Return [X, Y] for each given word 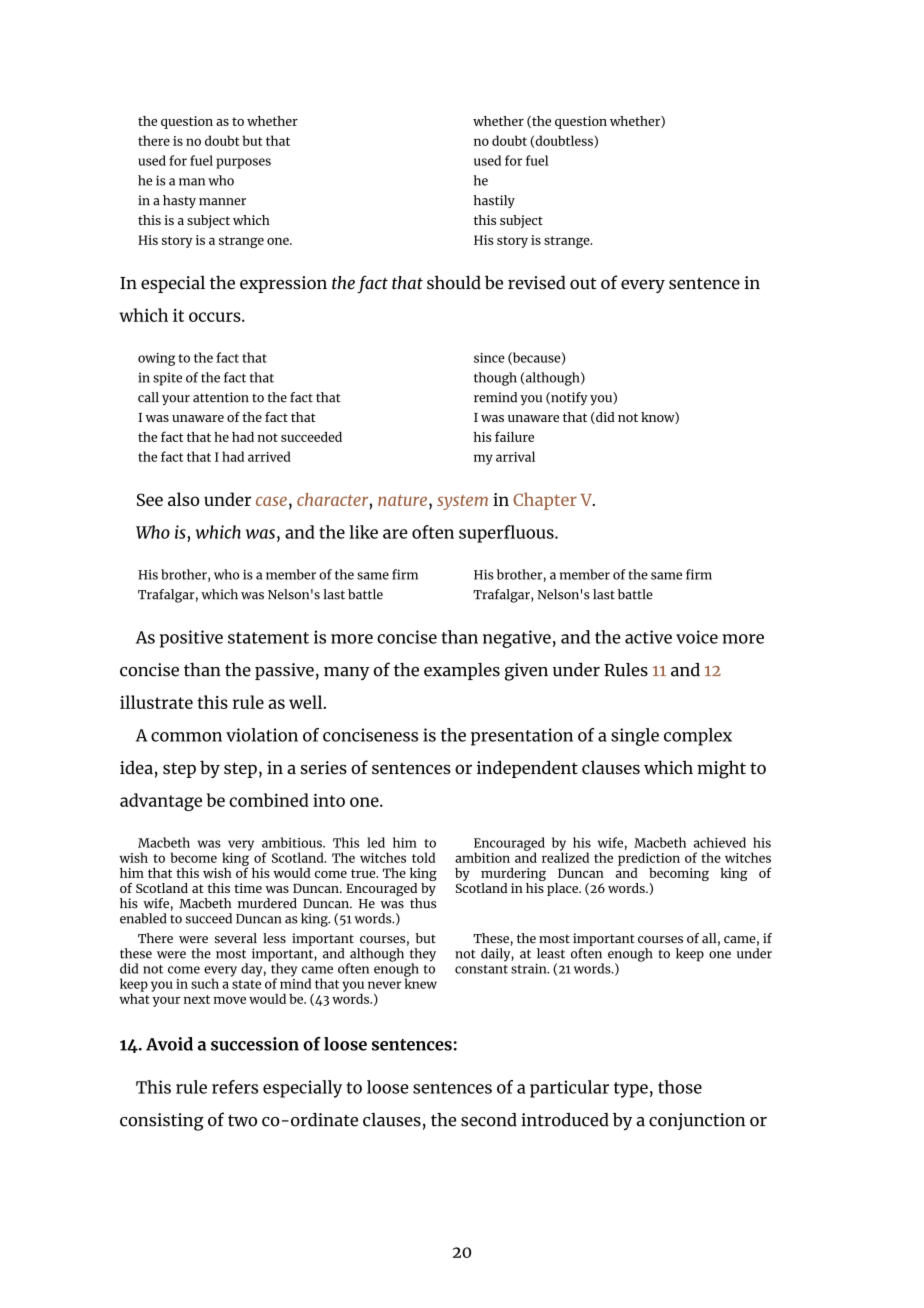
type [631, 1090]
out [583, 283]
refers [235, 1087]
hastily [494, 201]
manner [222, 202]
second [489, 1120]
